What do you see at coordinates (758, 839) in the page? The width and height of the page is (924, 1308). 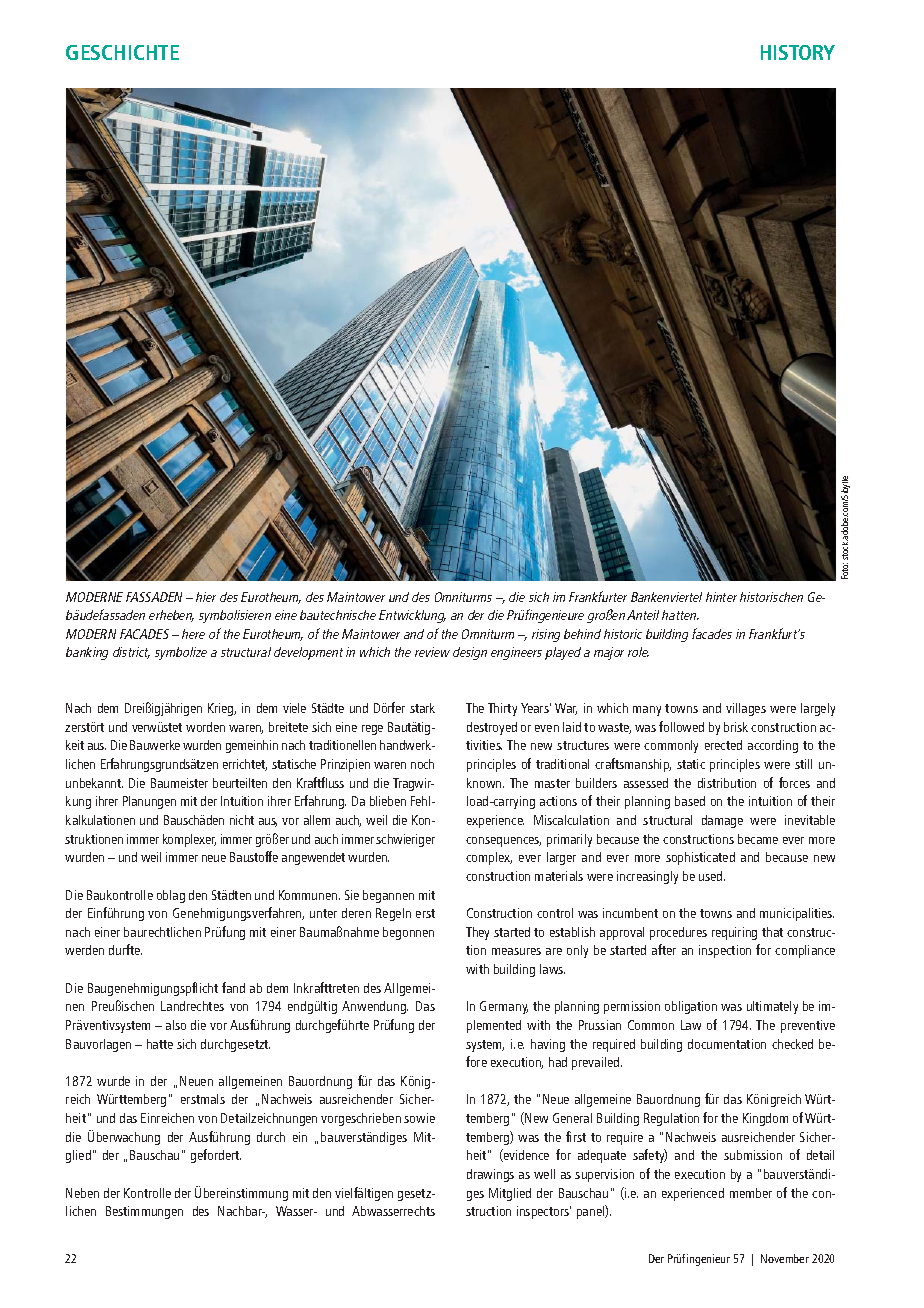 I see `became` at bounding box center [758, 839].
